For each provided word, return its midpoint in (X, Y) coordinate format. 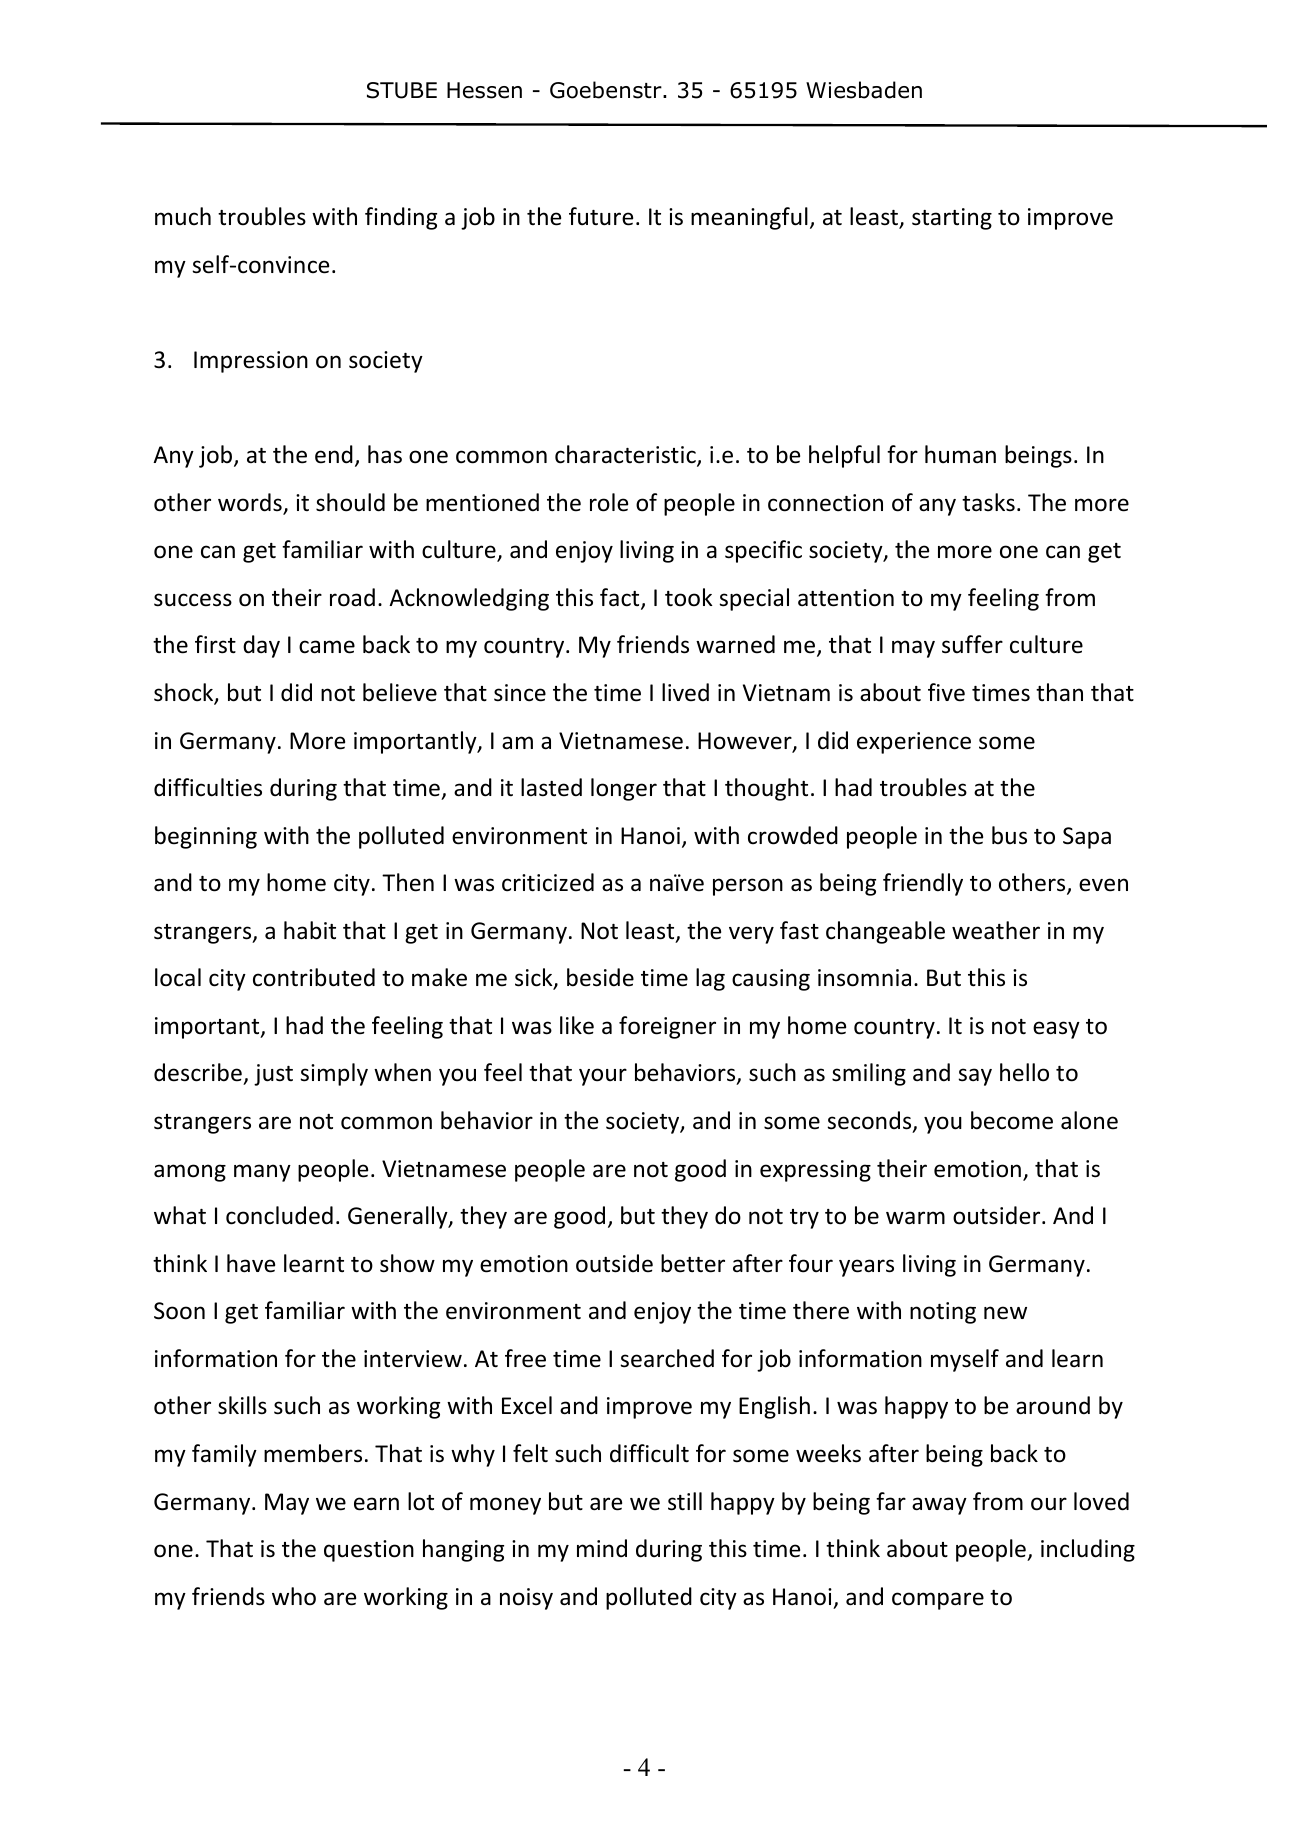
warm (915, 1218)
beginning (206, 837)
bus (1009, 835)
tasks (988, 502)
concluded (279, 1215)
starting (952, 219)
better (693, 1263)
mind (602, 1548)
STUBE (402, 90)
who (294, 1596)
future (601, 216)
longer (624, 789)
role (609, 502)
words (251, 503)
